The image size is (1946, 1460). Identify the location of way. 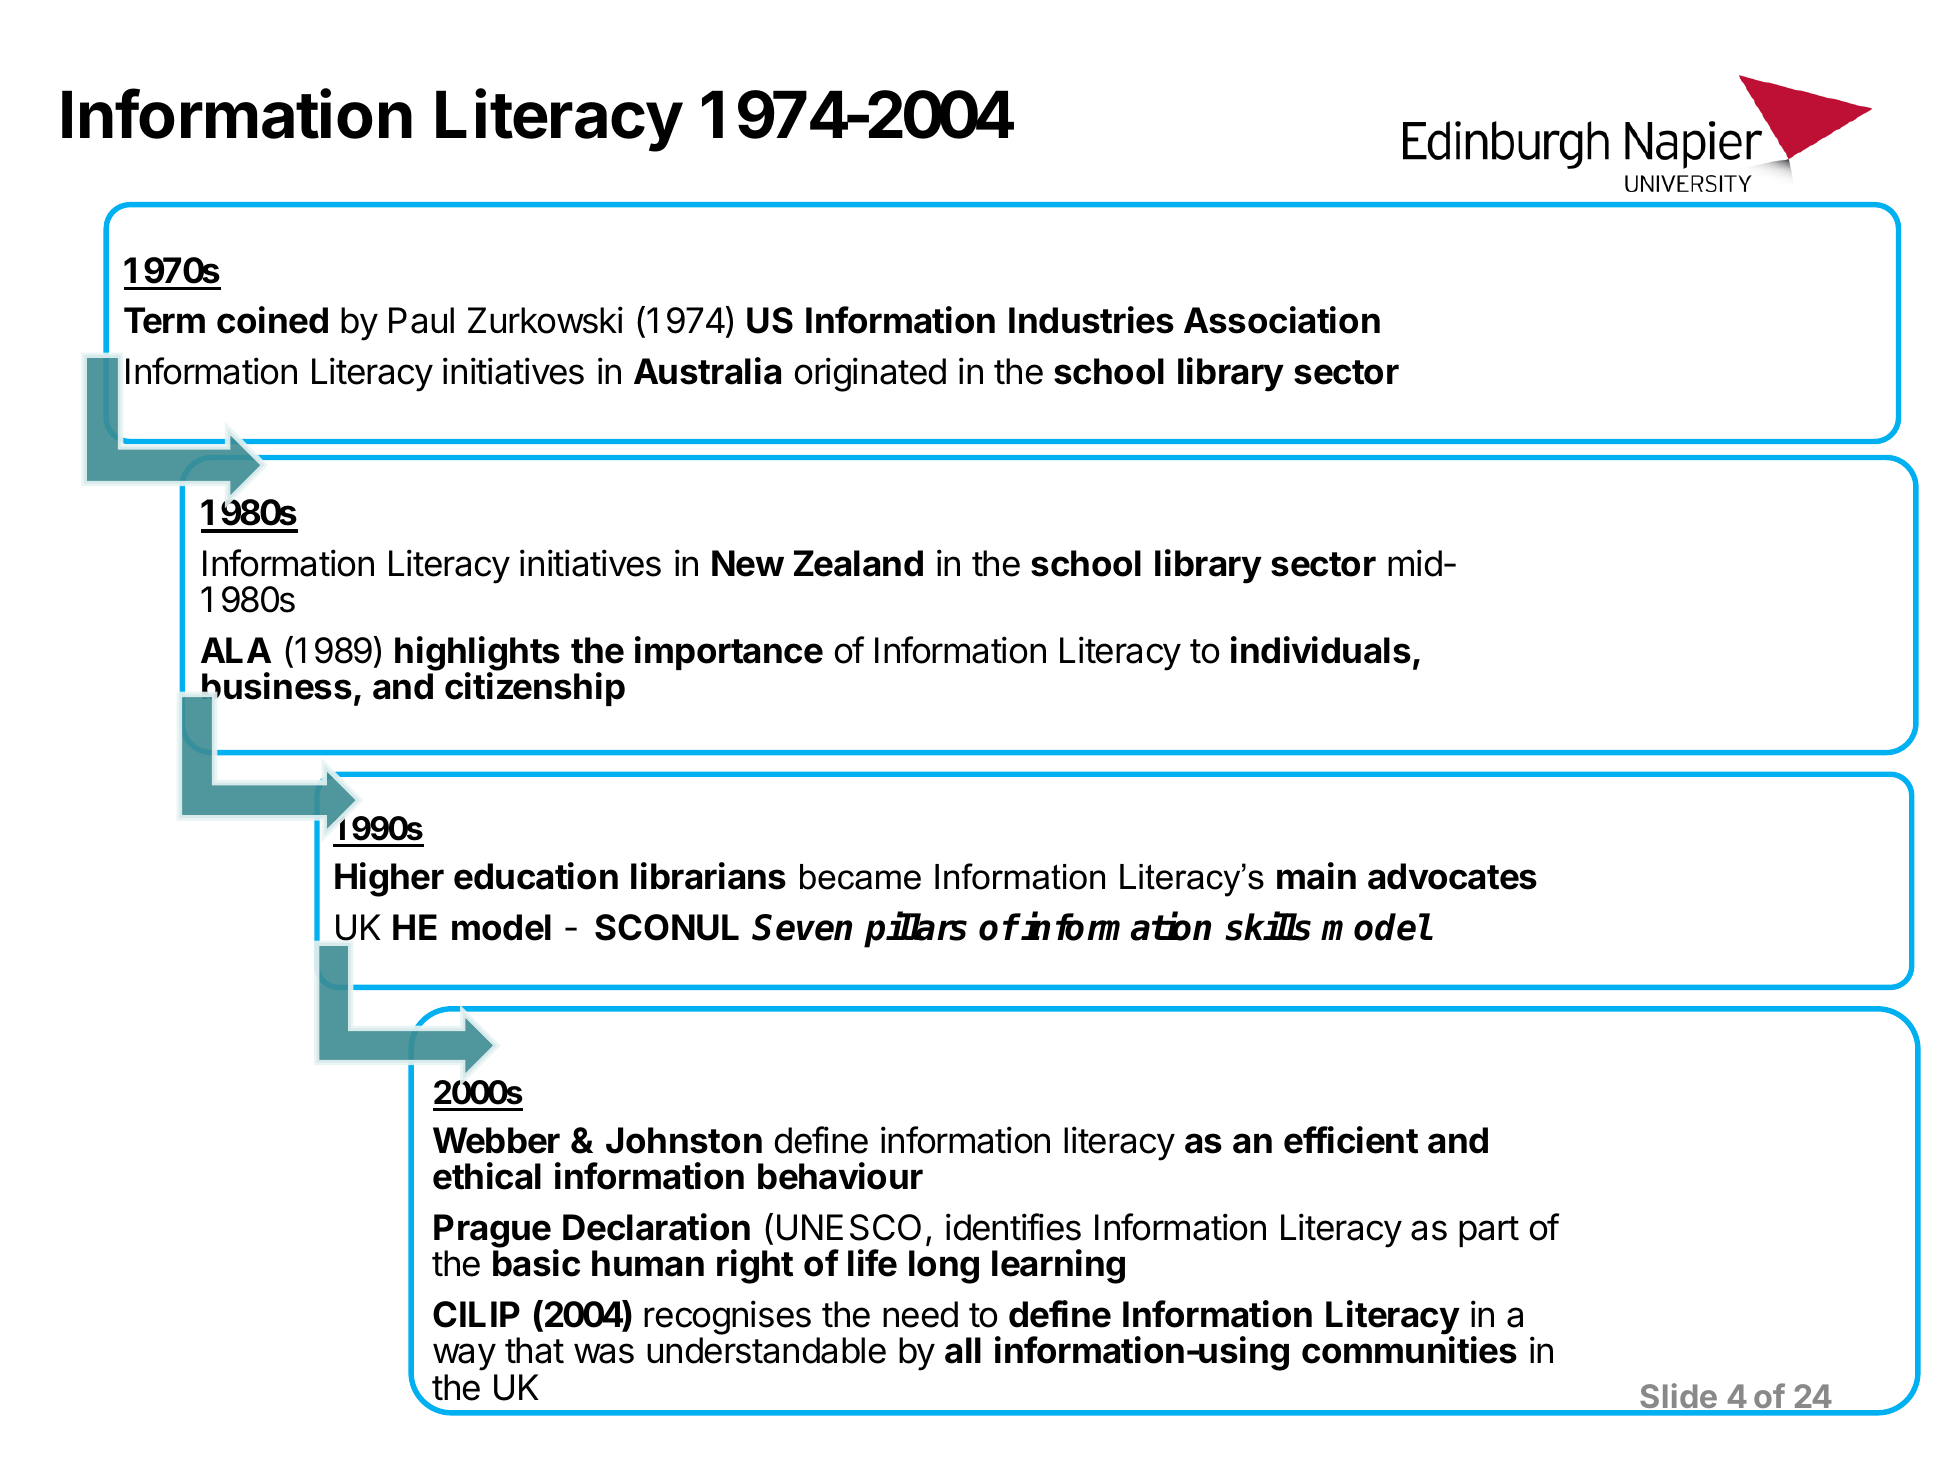
(464, 1357).
